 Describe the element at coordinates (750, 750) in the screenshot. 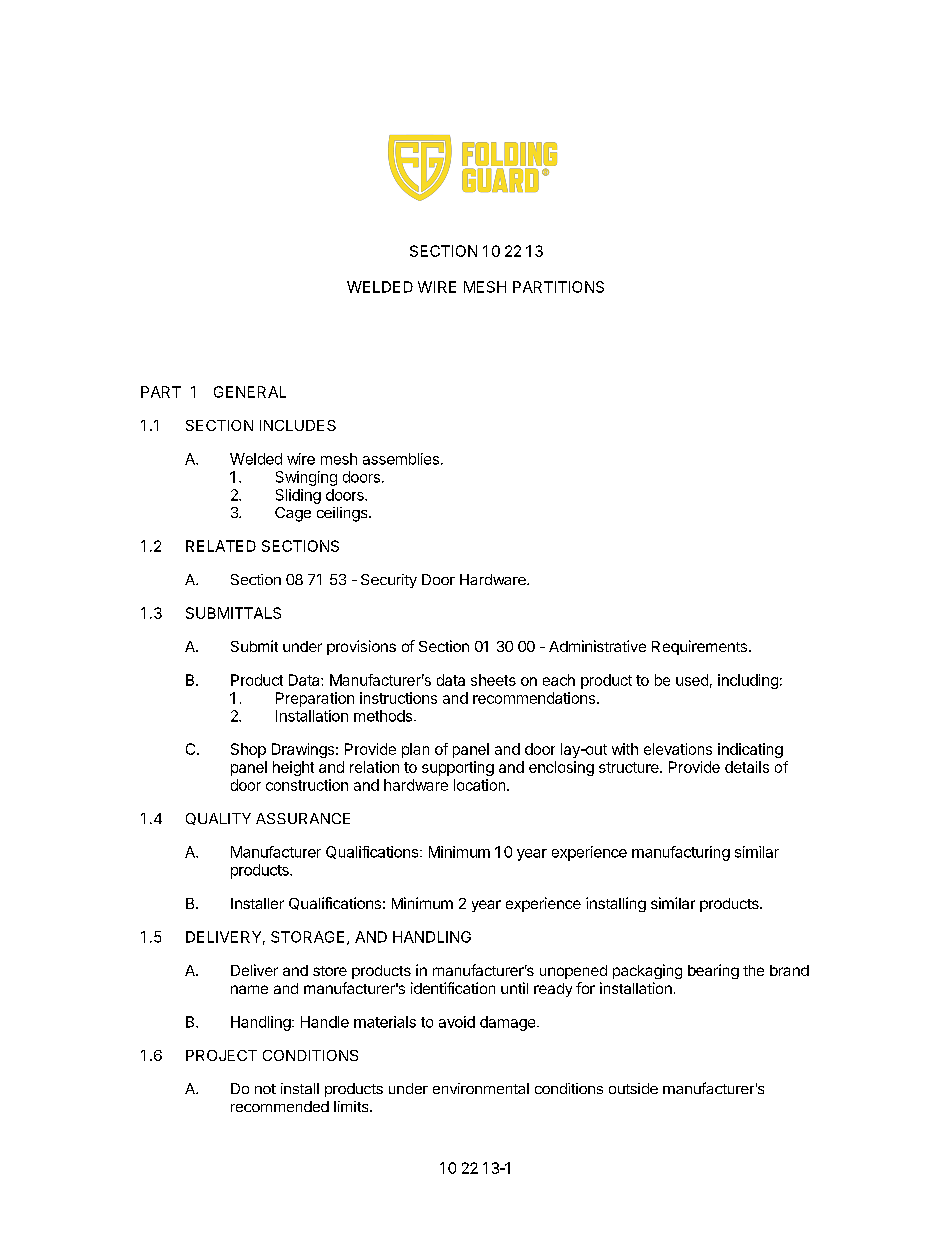

I see `indicating` at that location.
